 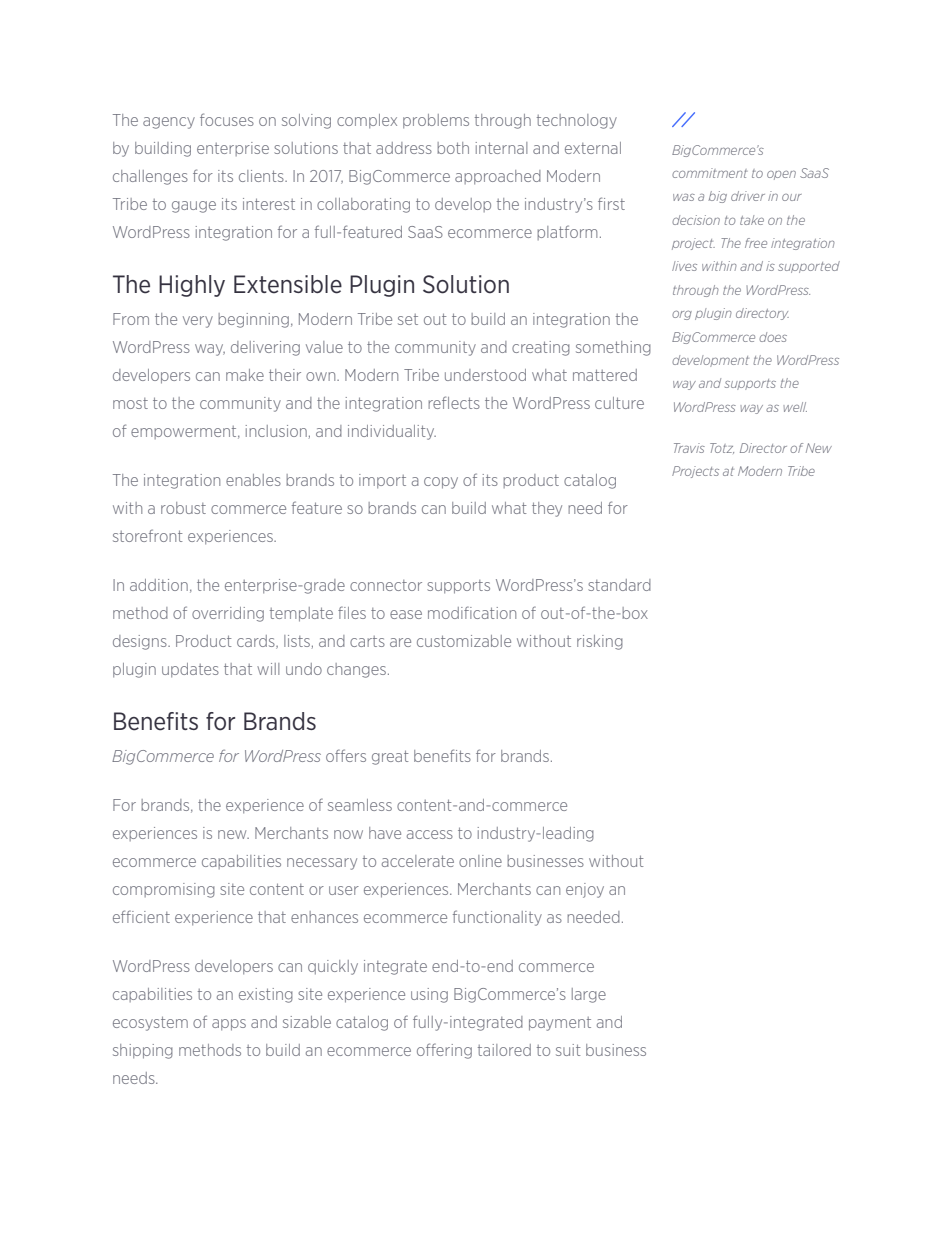 I want to click on reflects, so click(x=454, y=402).
